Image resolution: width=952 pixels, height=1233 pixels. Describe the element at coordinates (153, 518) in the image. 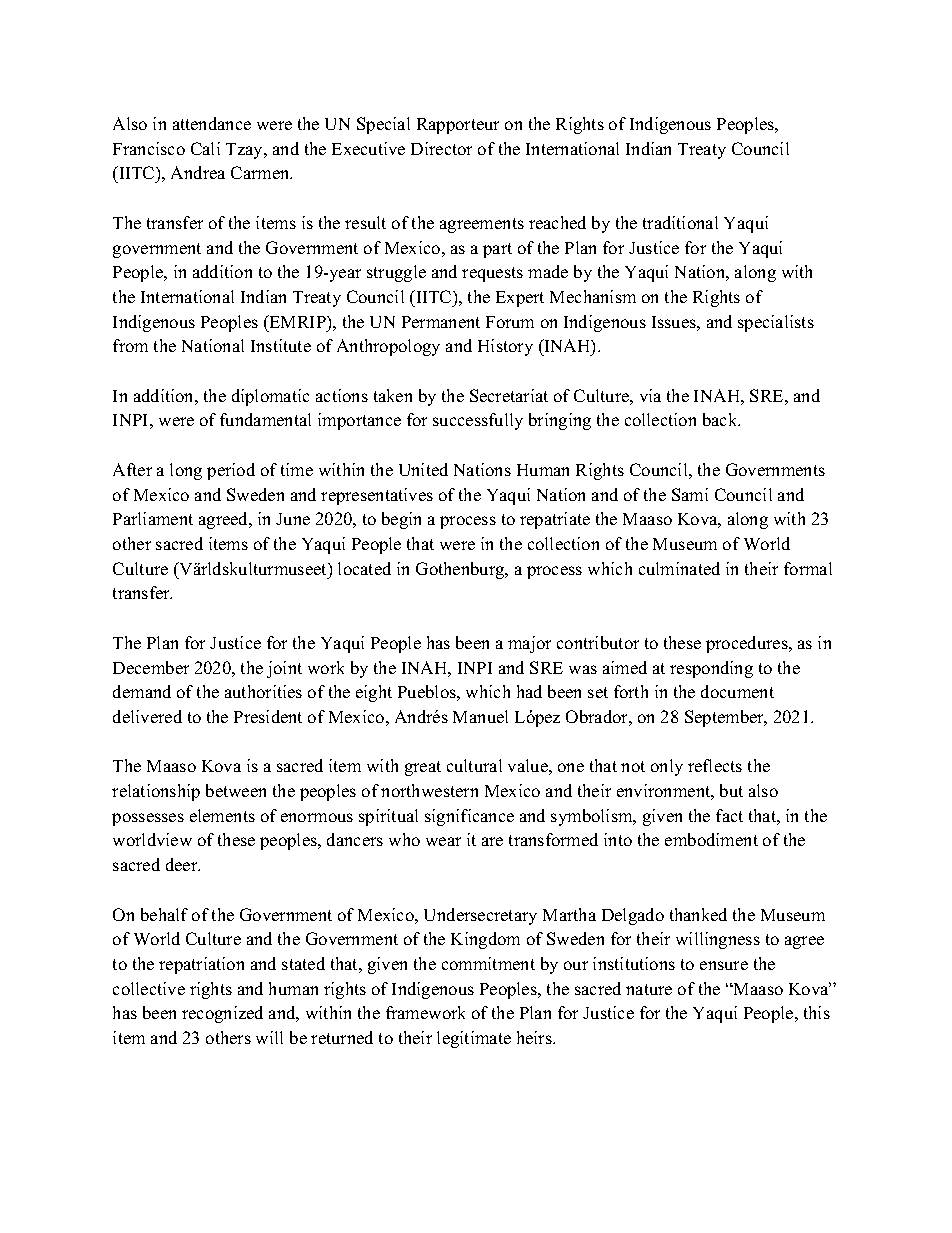

I see `Parliament` at that location.
